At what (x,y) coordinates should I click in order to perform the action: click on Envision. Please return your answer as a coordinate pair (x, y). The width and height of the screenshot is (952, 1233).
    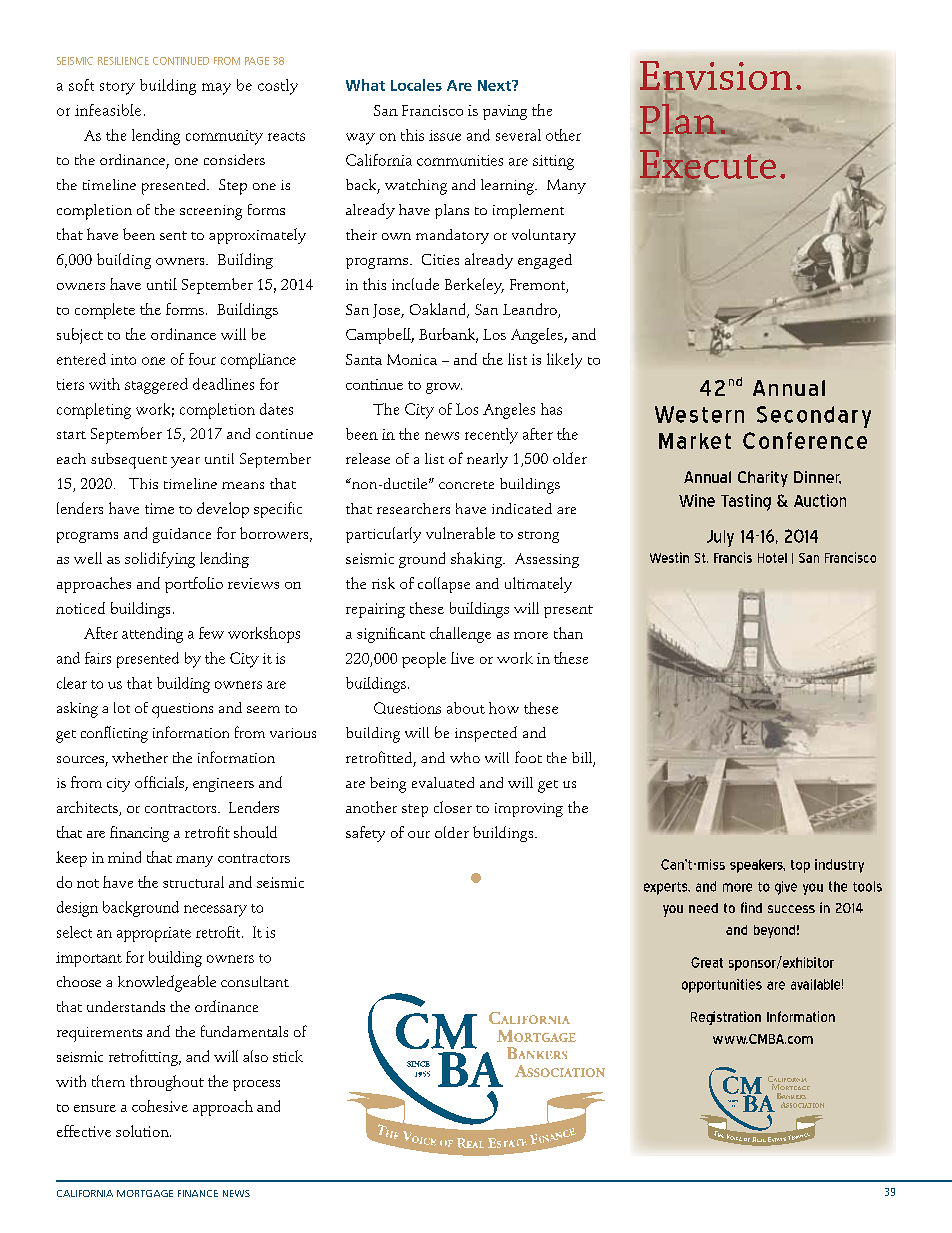
    Looking at the image, I should click on (716, 76).
